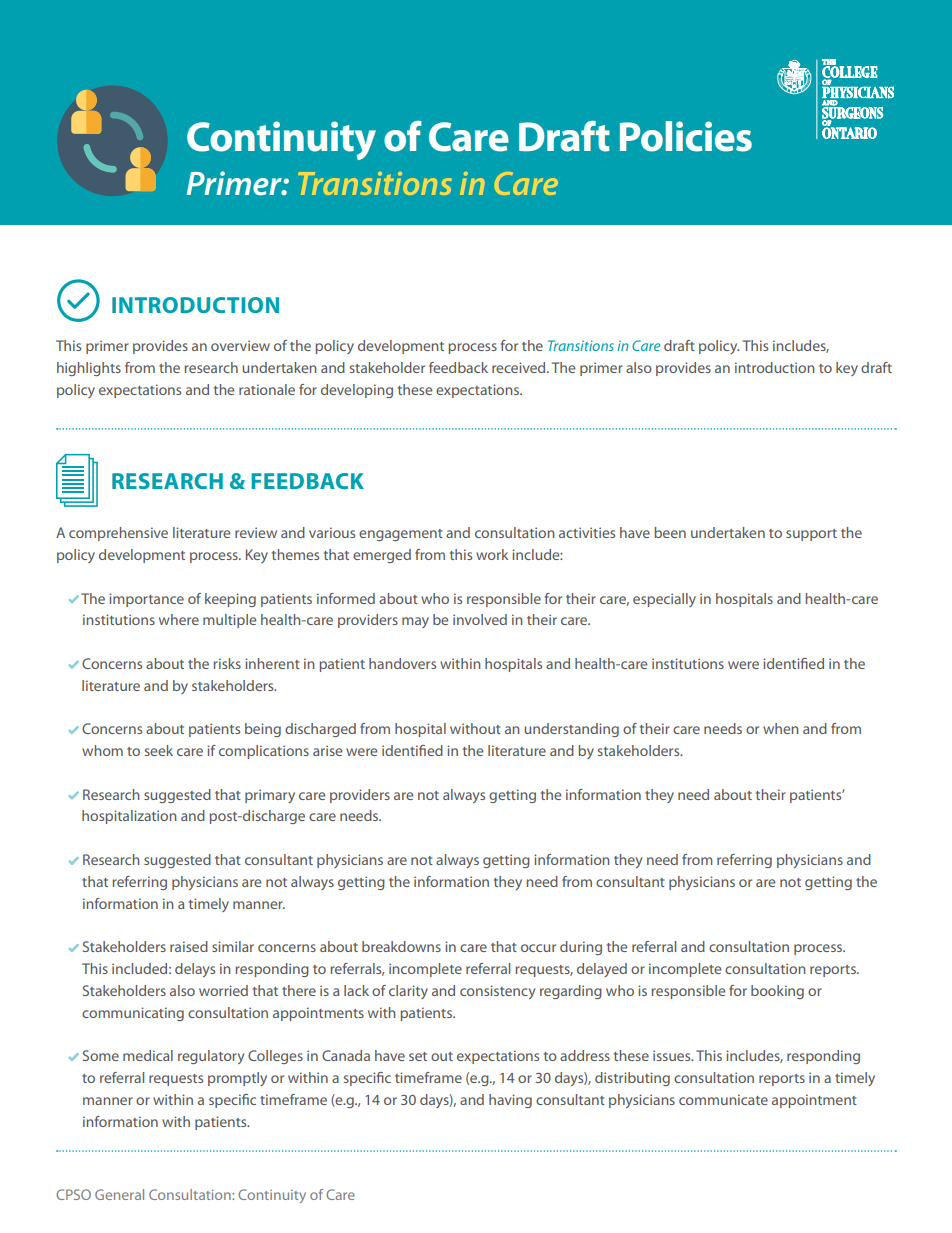 This image has width=952, height=1233. What do you see at coordinates (267, 389) in the image?
I see `rationale` at bounding box center [267, 389].
